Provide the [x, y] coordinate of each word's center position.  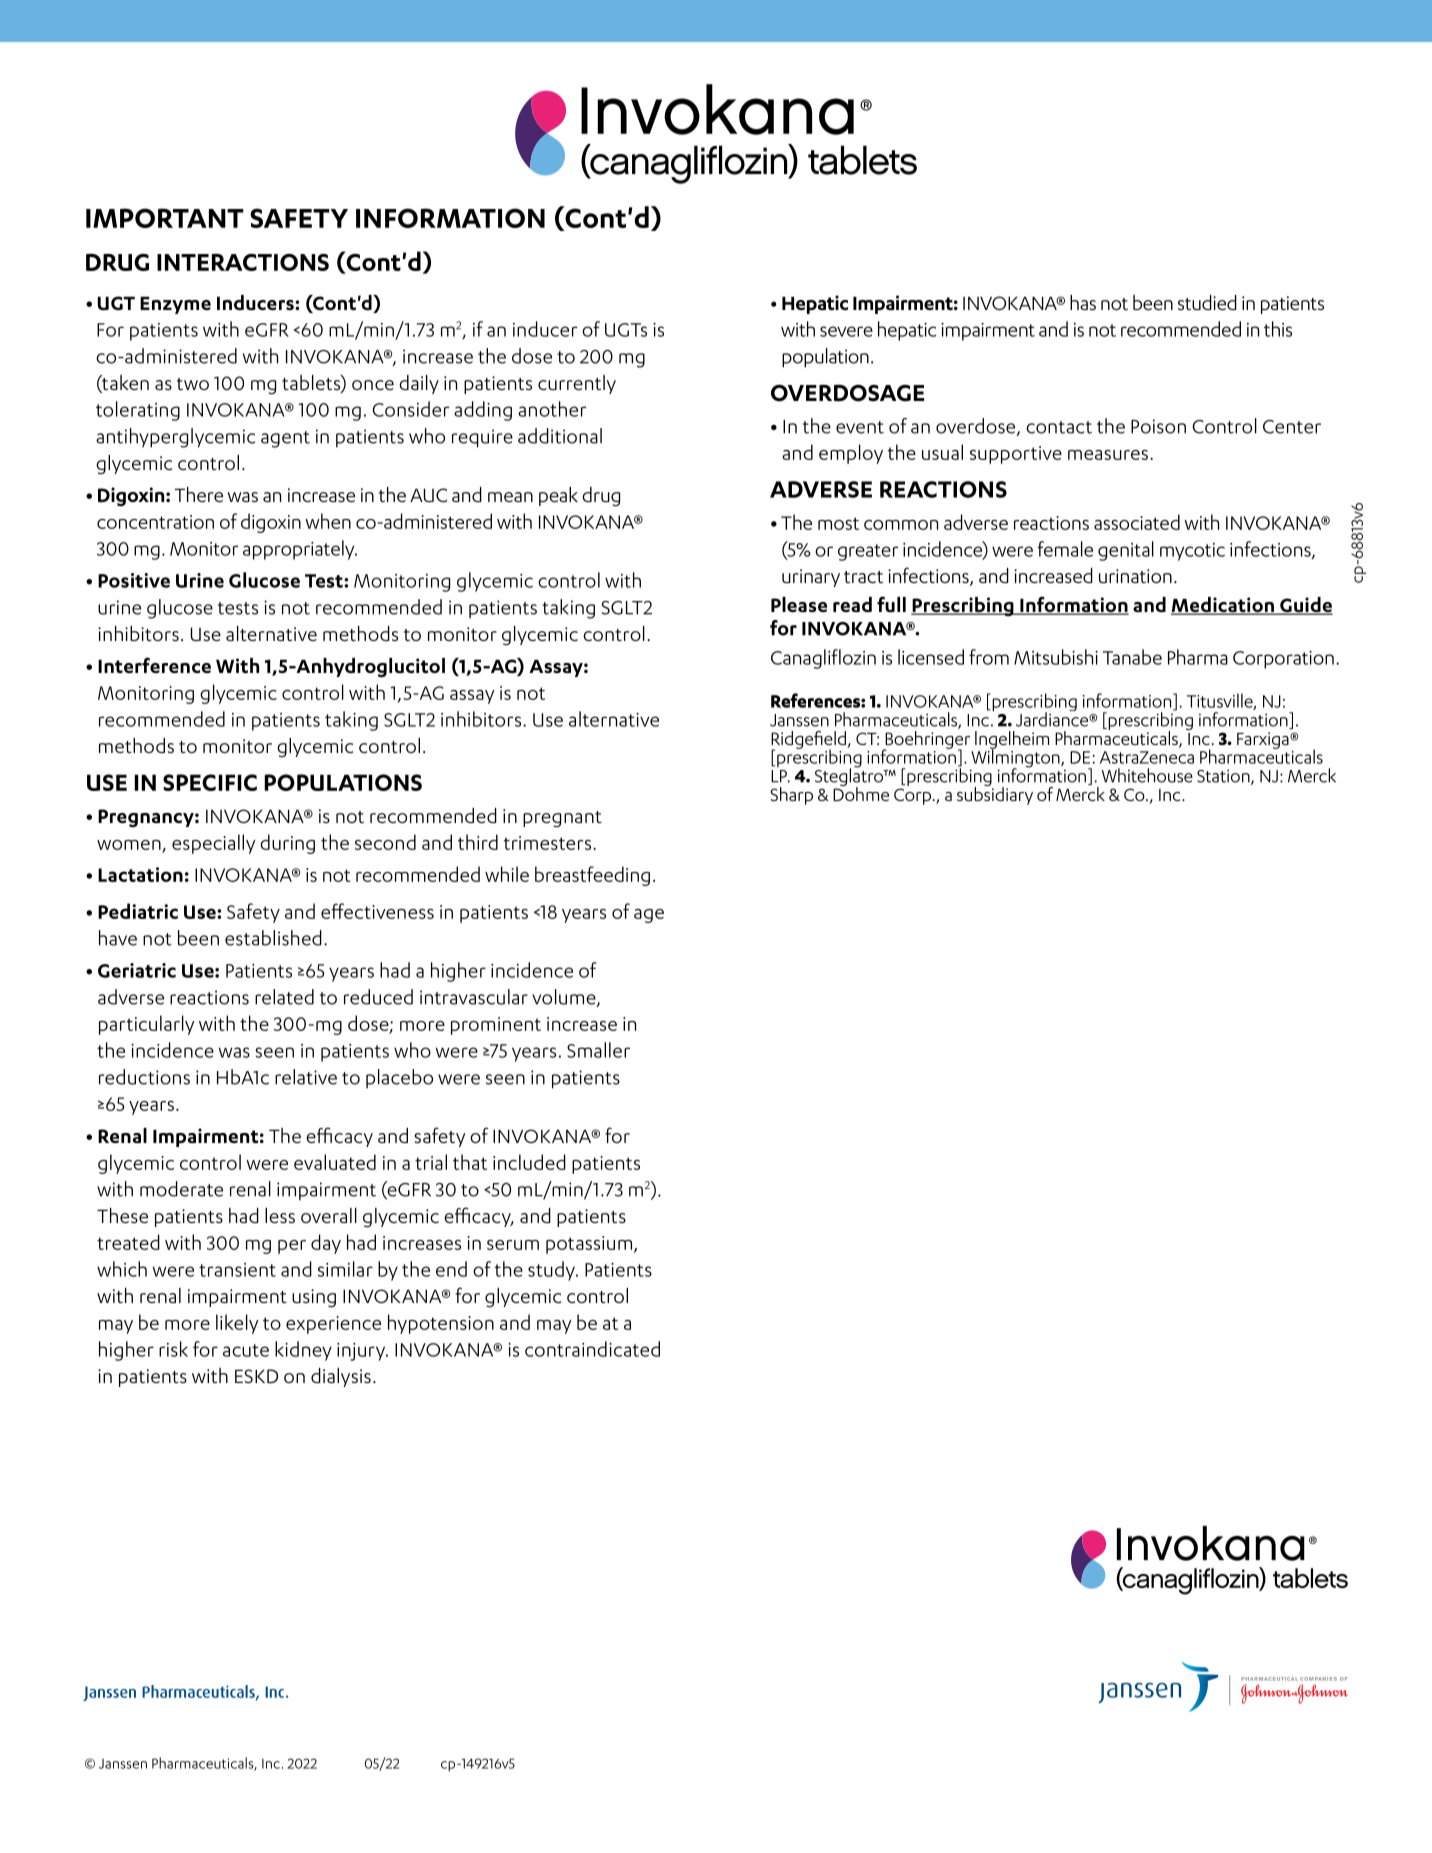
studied [1207, 302]
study [552, 1271]
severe [846, 331]
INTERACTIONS [243, 262]
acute [246, 1350]
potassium [589, 1245]
